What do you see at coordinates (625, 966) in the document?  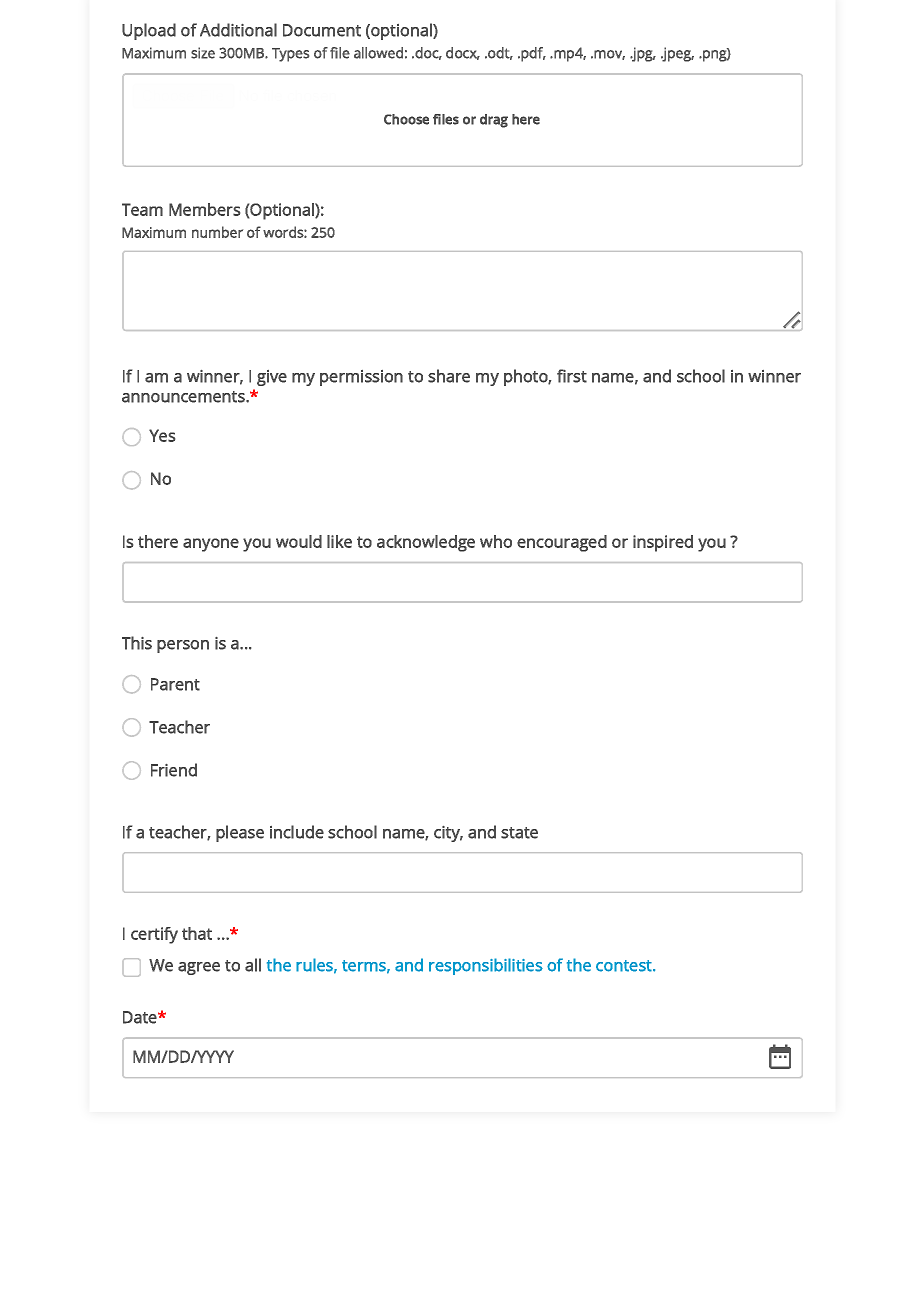 I see `contest` at bounding box center [625, 966].
